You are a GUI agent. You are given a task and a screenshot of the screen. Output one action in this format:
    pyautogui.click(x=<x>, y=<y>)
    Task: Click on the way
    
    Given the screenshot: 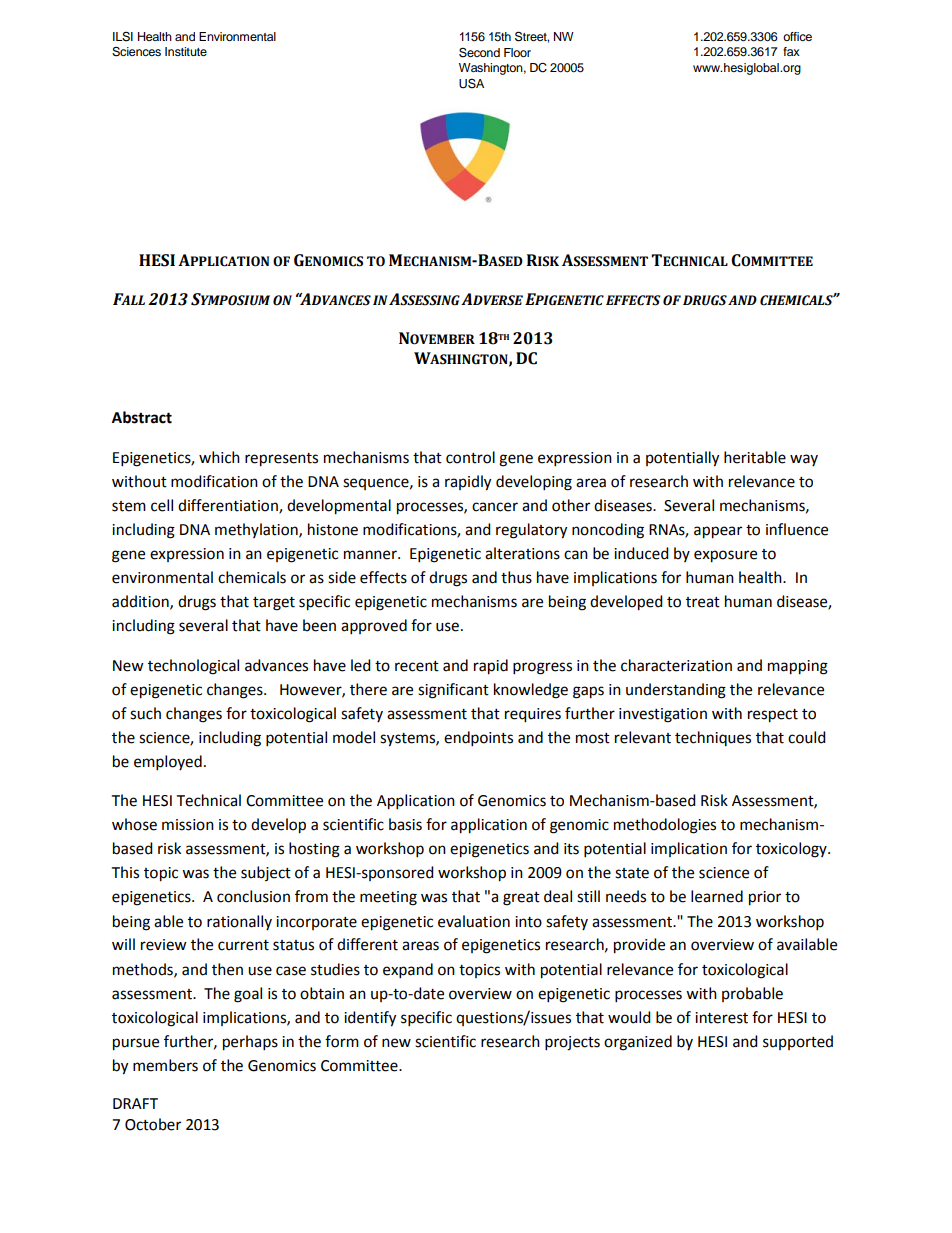 What is the action you would take?
    pyautogui.click(x=804, y=460)
